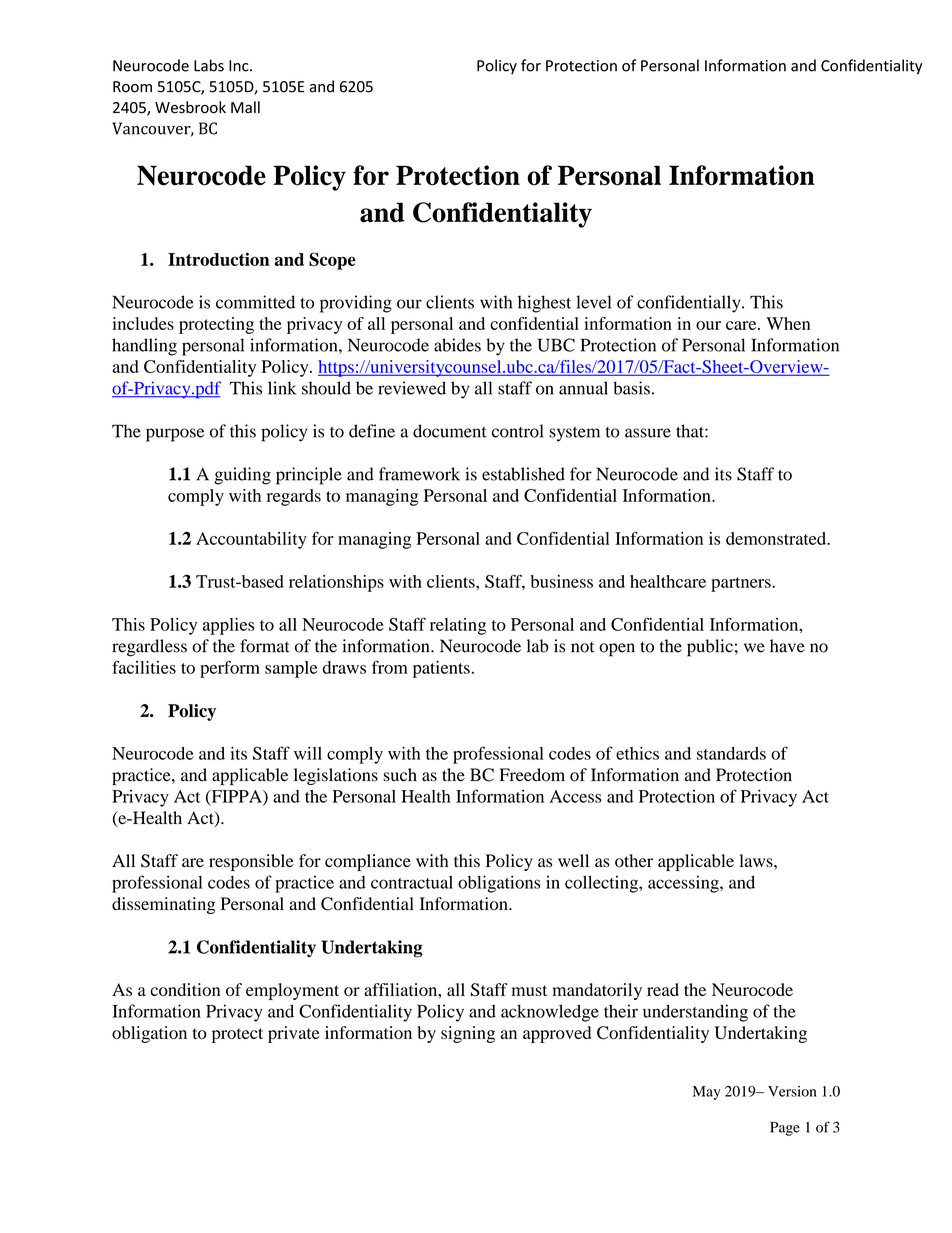 The height and width of the screenshot is (1233, 952). What do you see at coordinates (593, 302) in the screenshot?
I see `level` at bounding box center [593, 302].
